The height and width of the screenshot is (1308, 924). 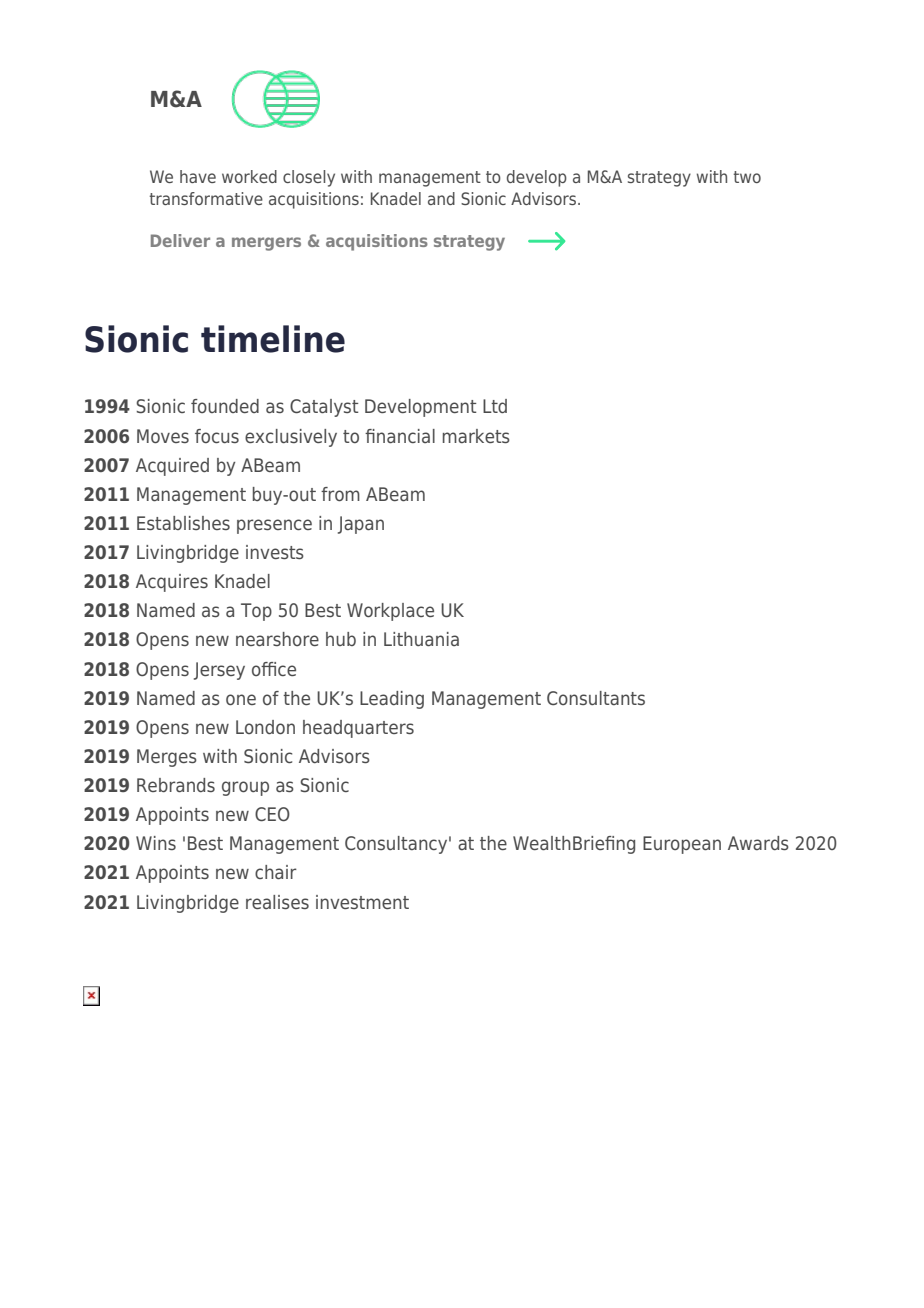 What do you see at coordinates (596, 698) in the screenshot?
I see `Consultants` at bounding box center [596, 698].
